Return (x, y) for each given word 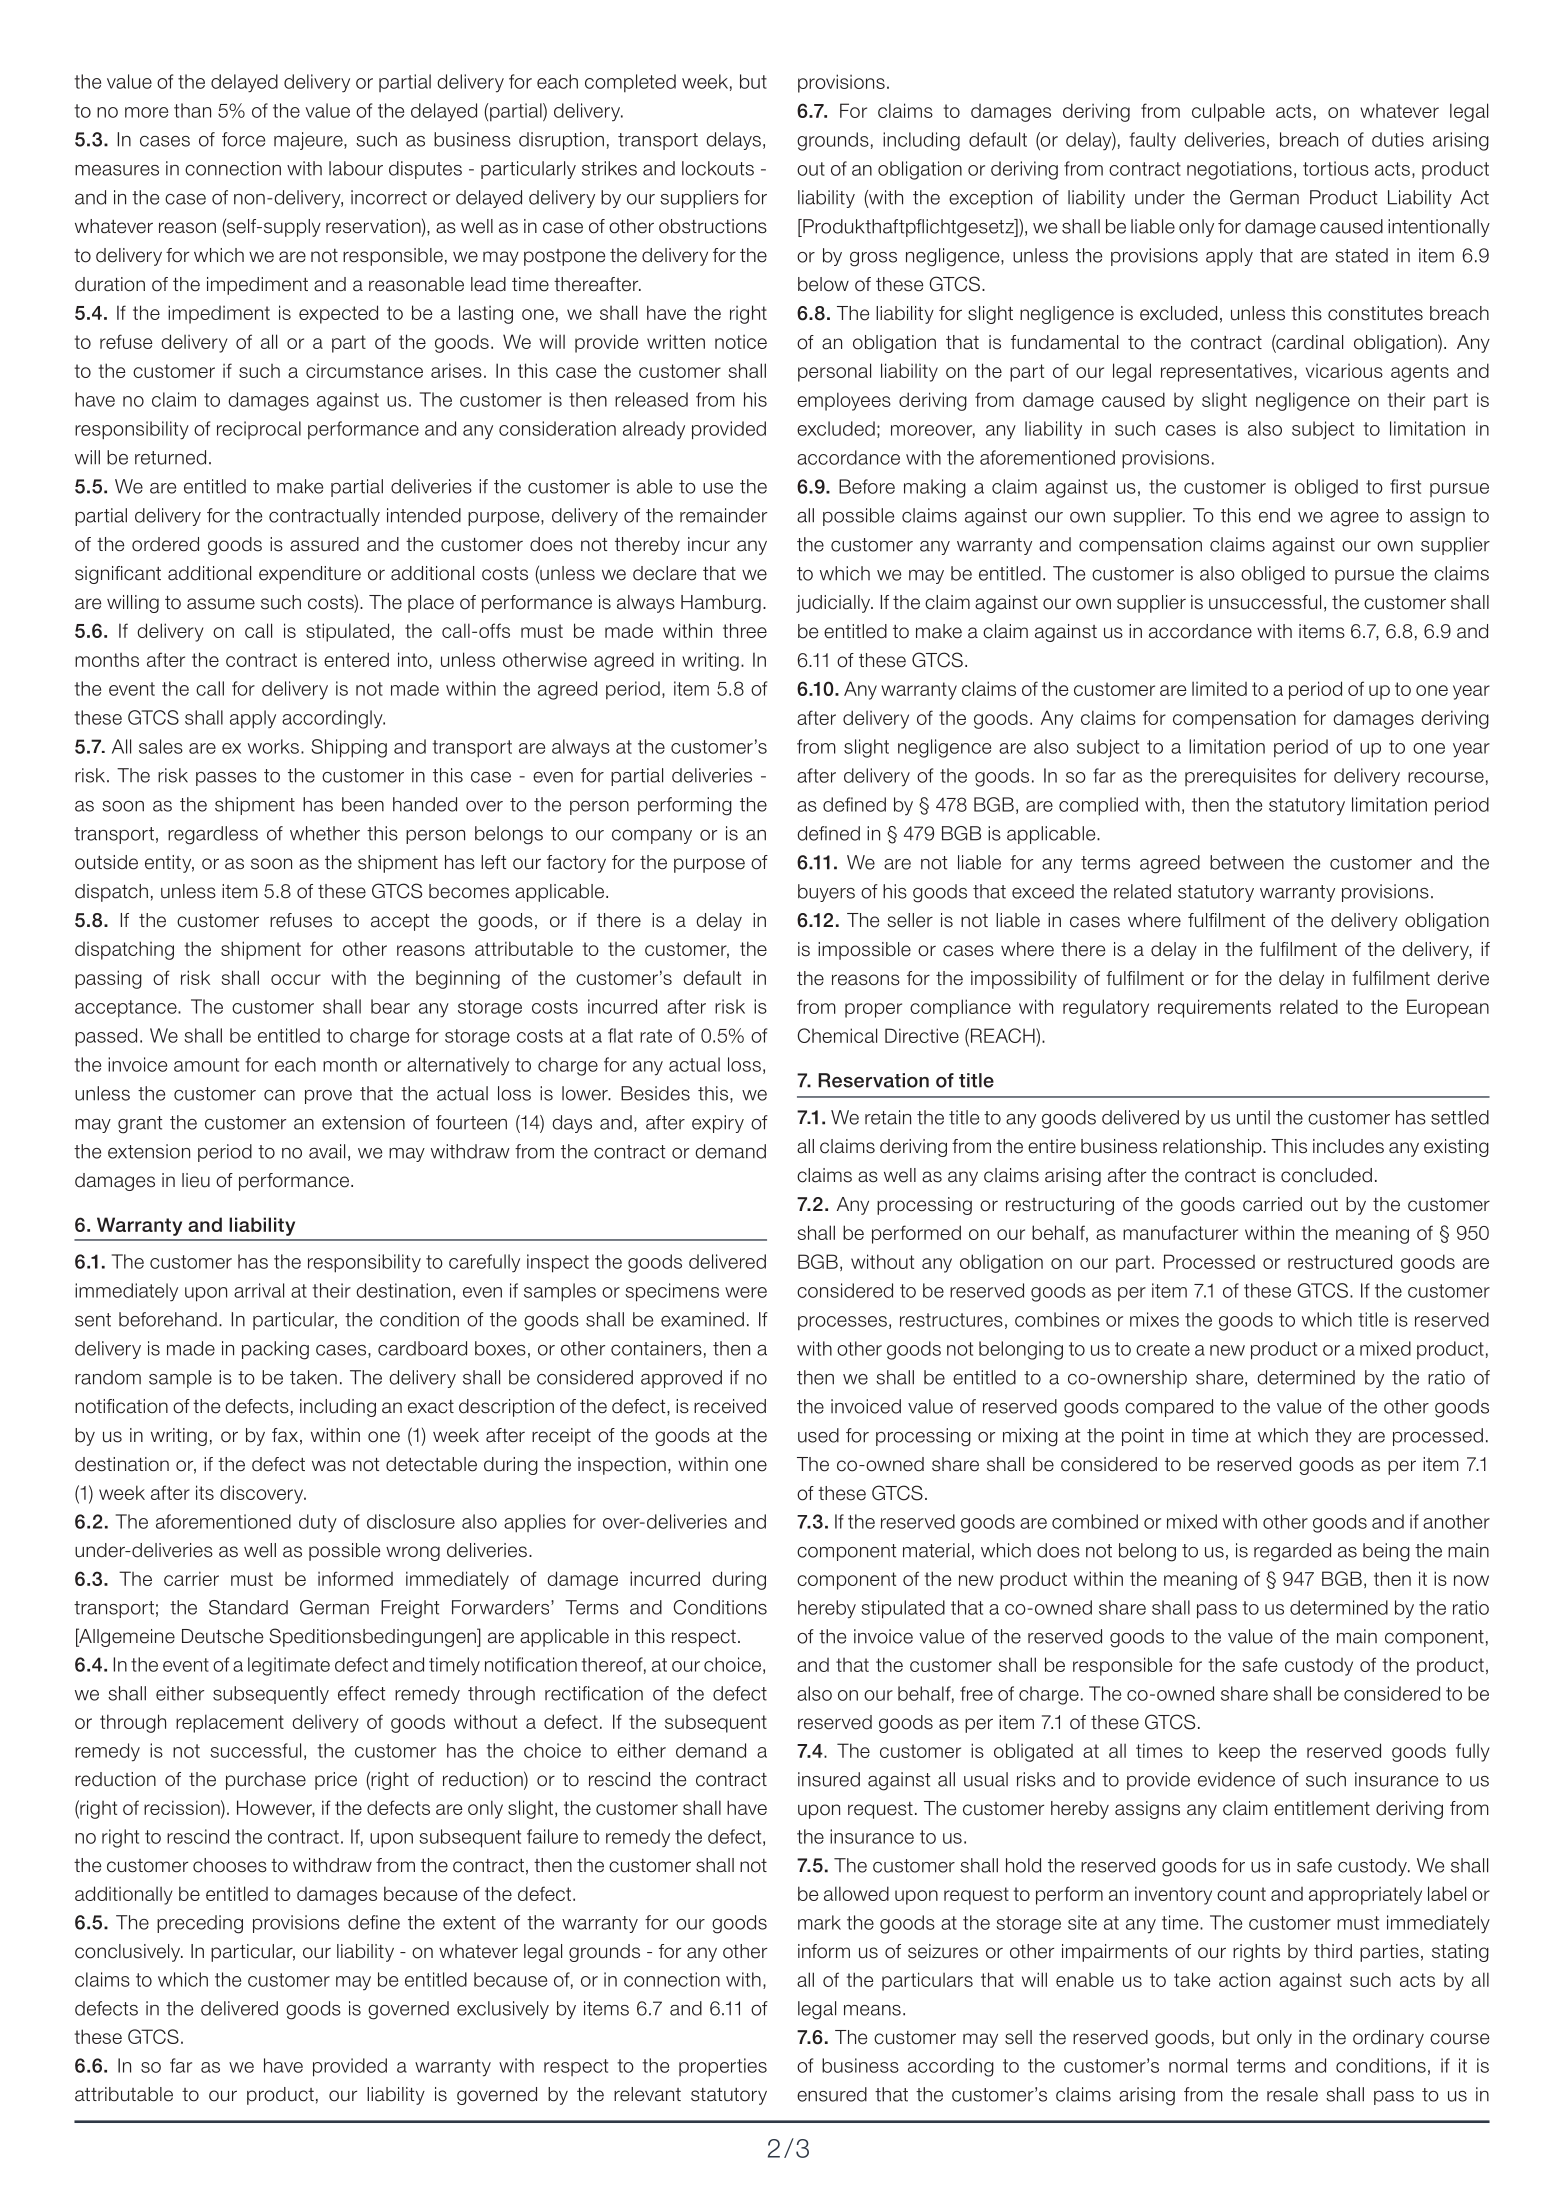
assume (221, 604)
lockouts (718, 168)
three (745, 630)
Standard (248, 1607)
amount (206, 1065)
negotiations (1239, 170)
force (243, 139)
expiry (718, 1124)
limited (1219, 688)
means (872, 2010)
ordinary (1388, 2039)
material (936, 1550)
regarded (1292, 1552)
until (1253, 1117)
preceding (200, 1924)
